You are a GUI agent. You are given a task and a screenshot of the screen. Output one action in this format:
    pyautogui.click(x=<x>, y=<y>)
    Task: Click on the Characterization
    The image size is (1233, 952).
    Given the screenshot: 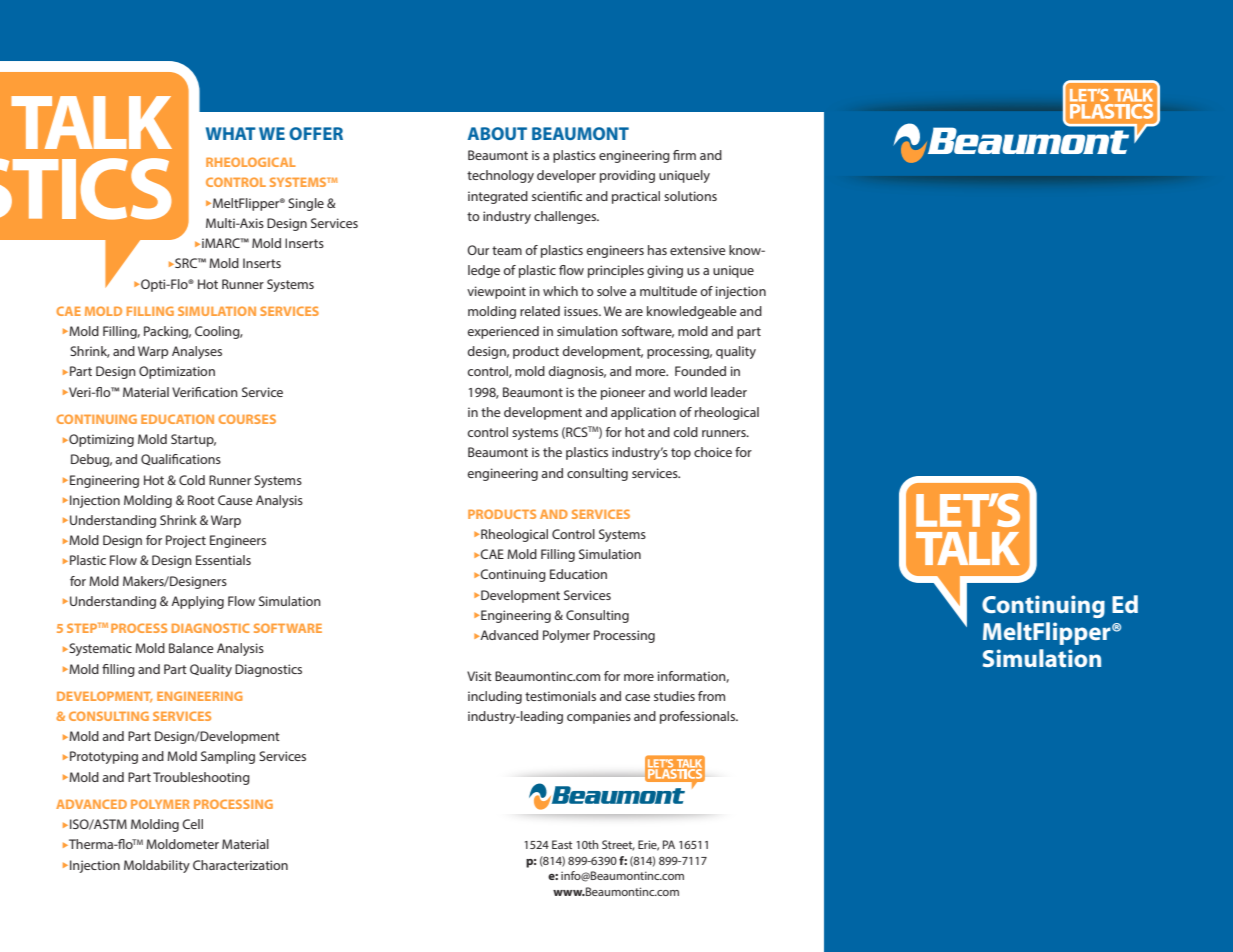 What is the action you would take?
    pyautogui.click(x=240, y=865)
